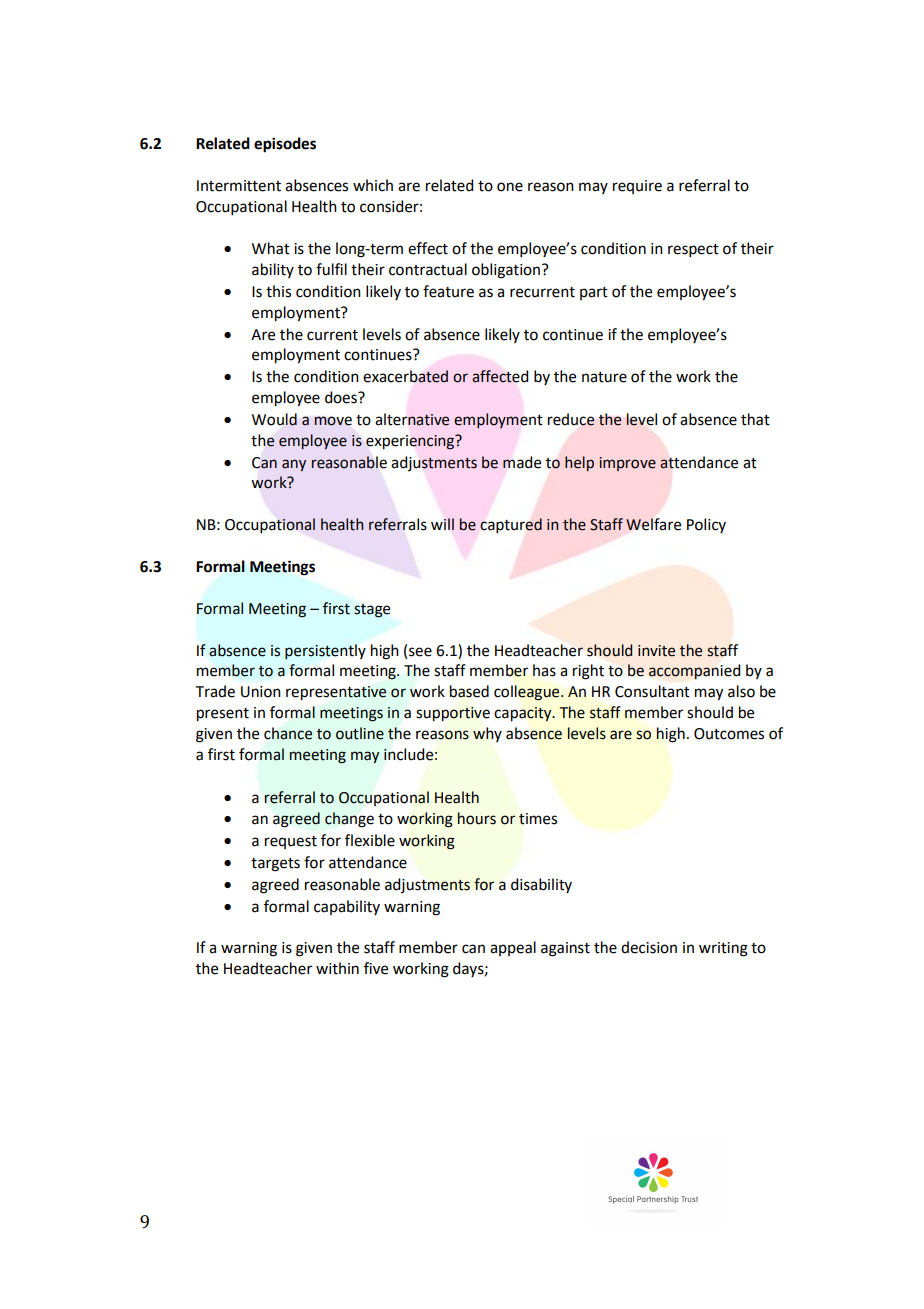 Image resolution: width=924 pixels, height=1309 pixels. Describe the element at coordinates (511, 525) in the screenshot. I see `captured` at that location.
